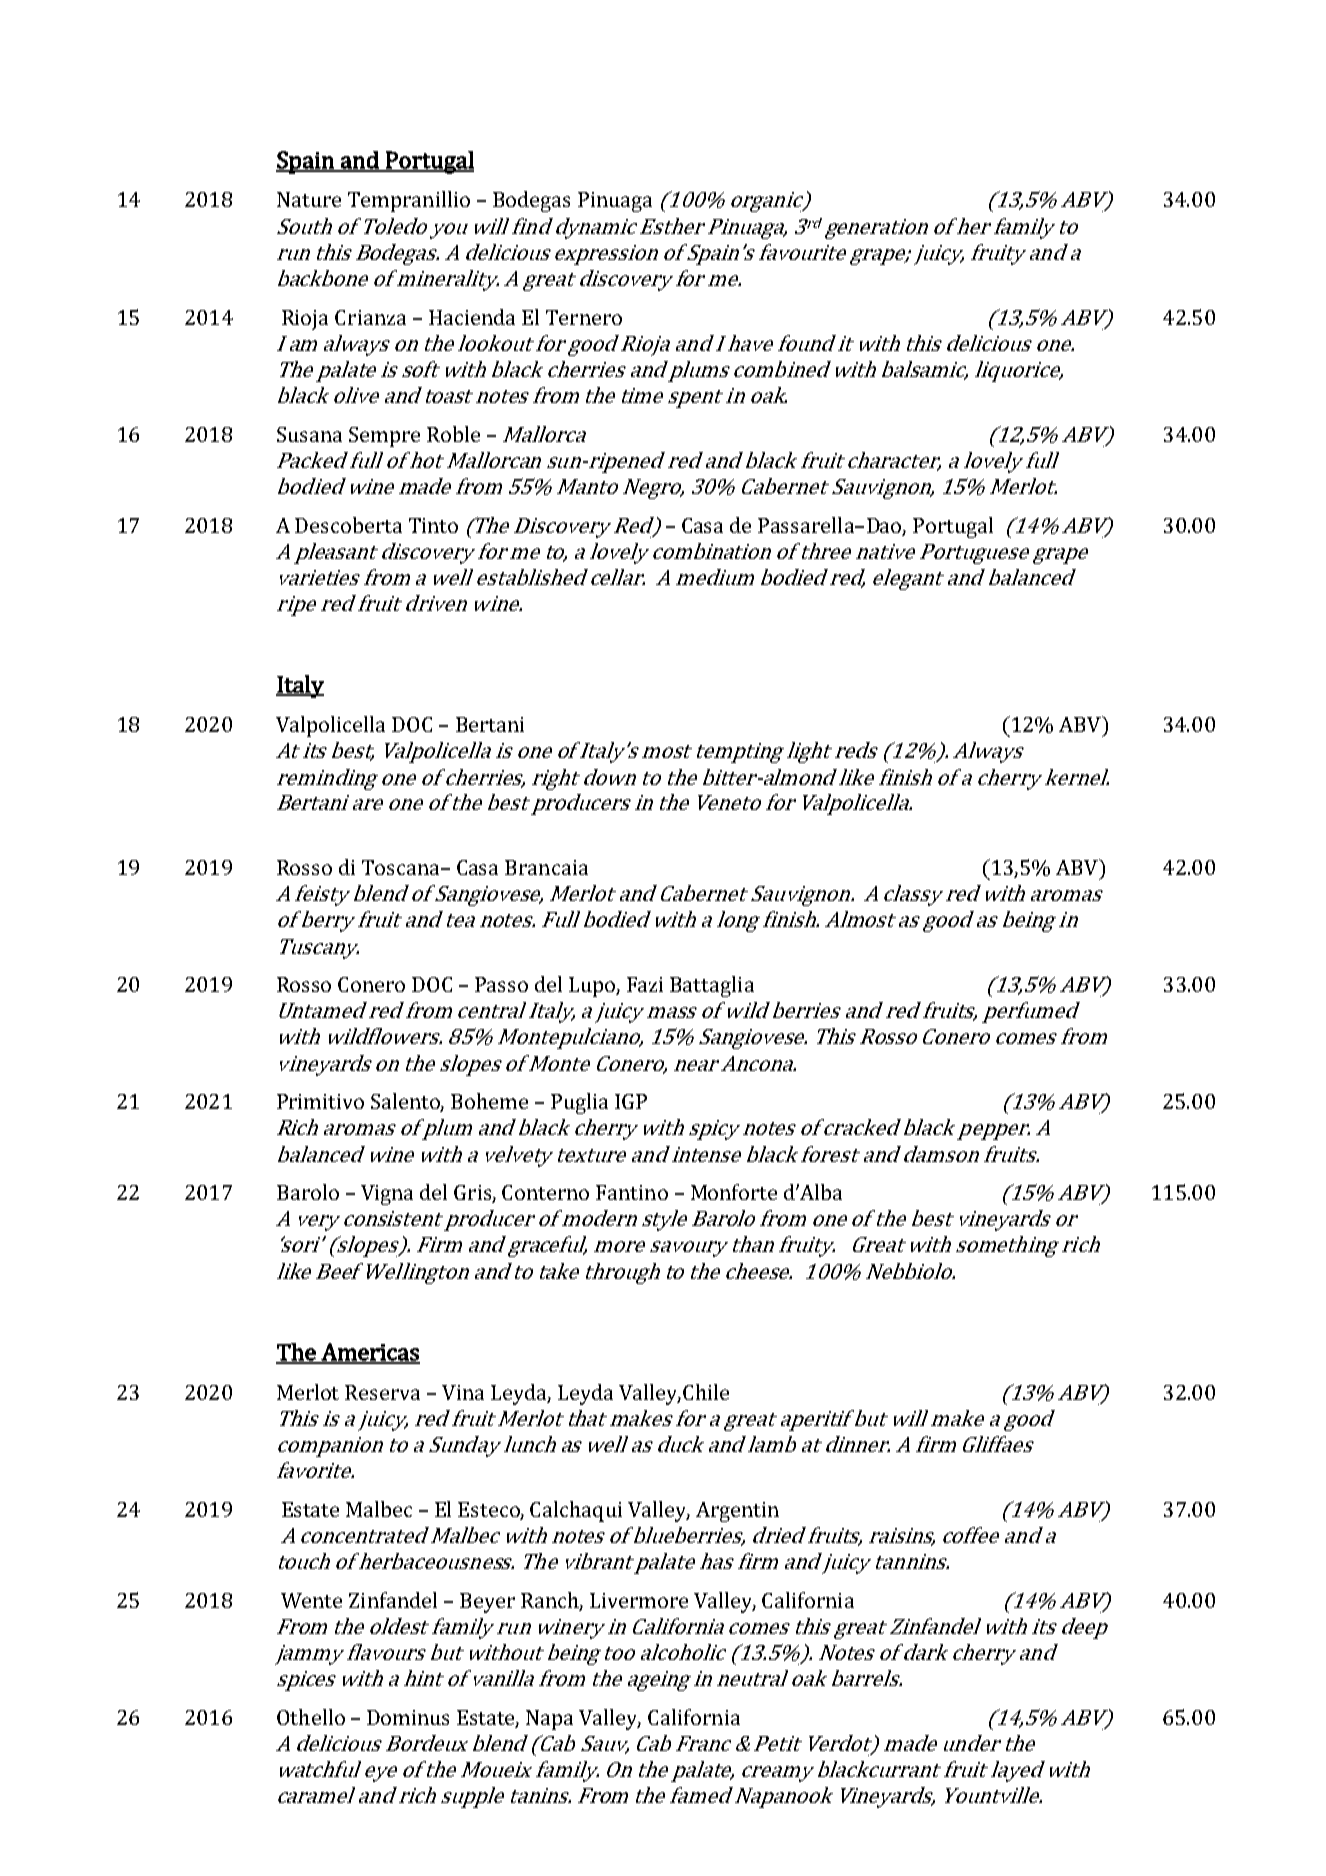  I want to click on Nature, so click(309, 199).
